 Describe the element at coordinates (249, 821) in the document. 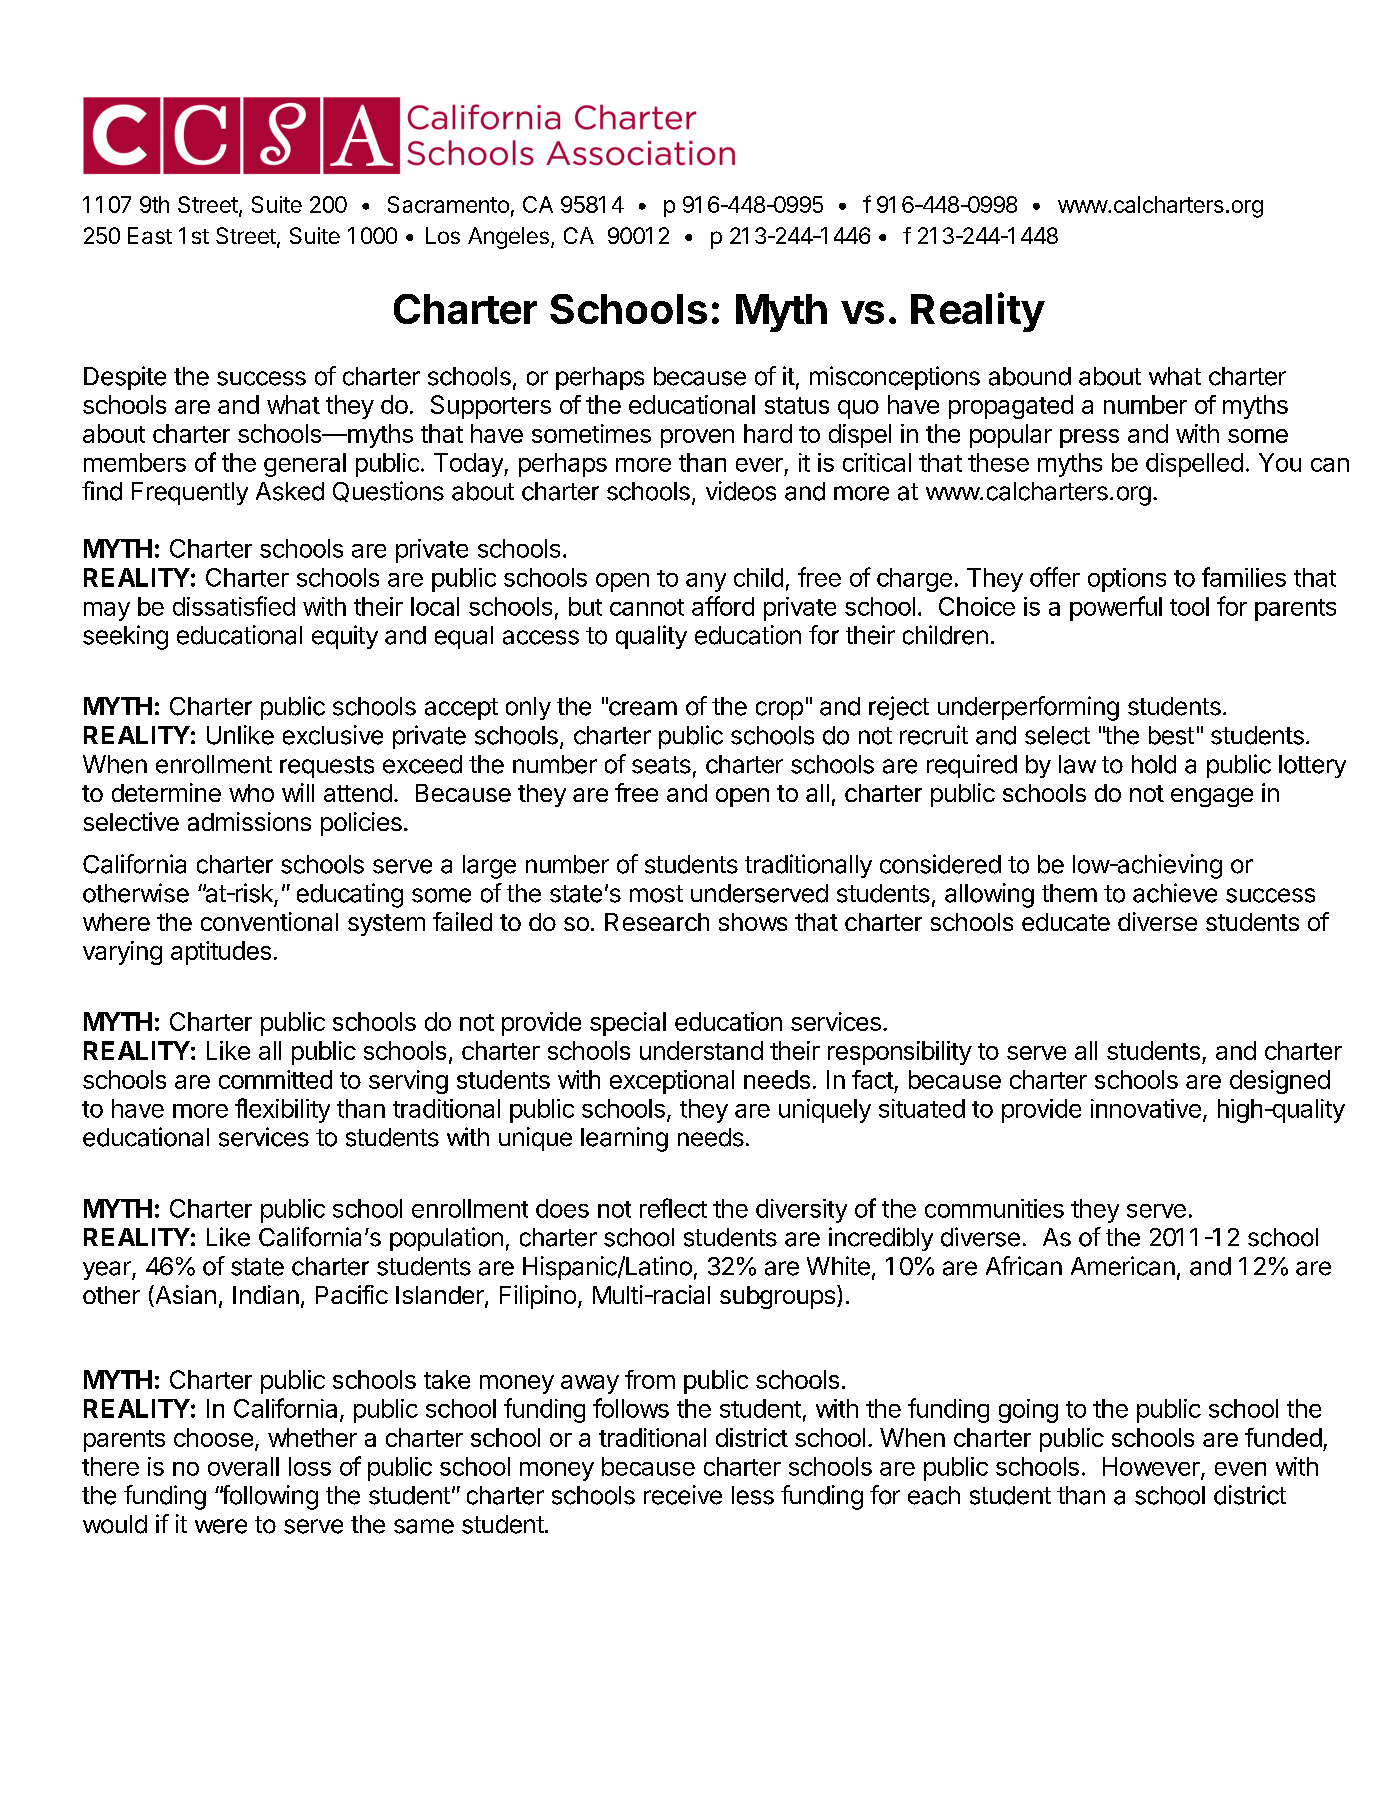

I see `admissions` at that location.
